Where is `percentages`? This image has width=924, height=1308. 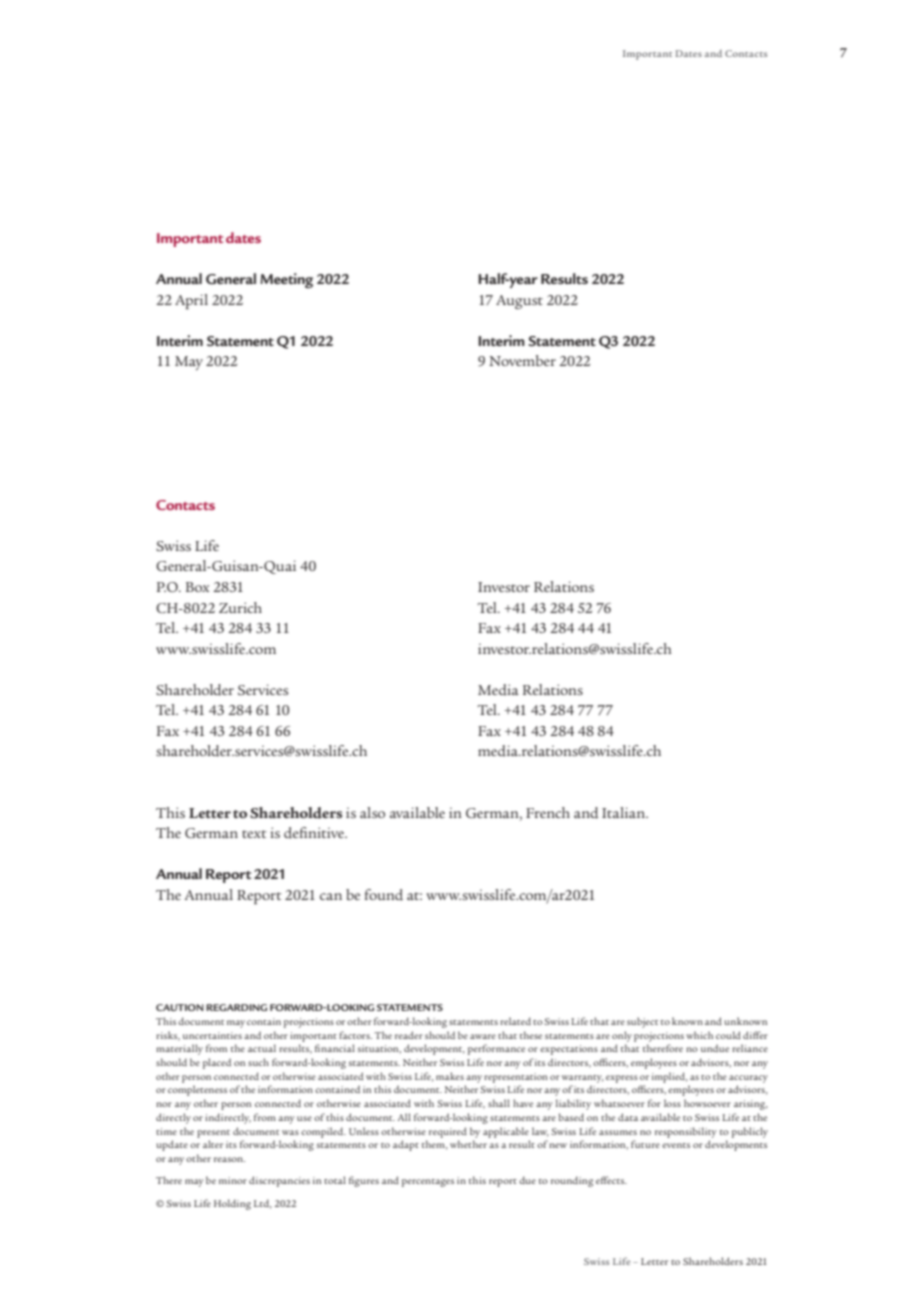 percentages is located at coordinates (428, 1183).
